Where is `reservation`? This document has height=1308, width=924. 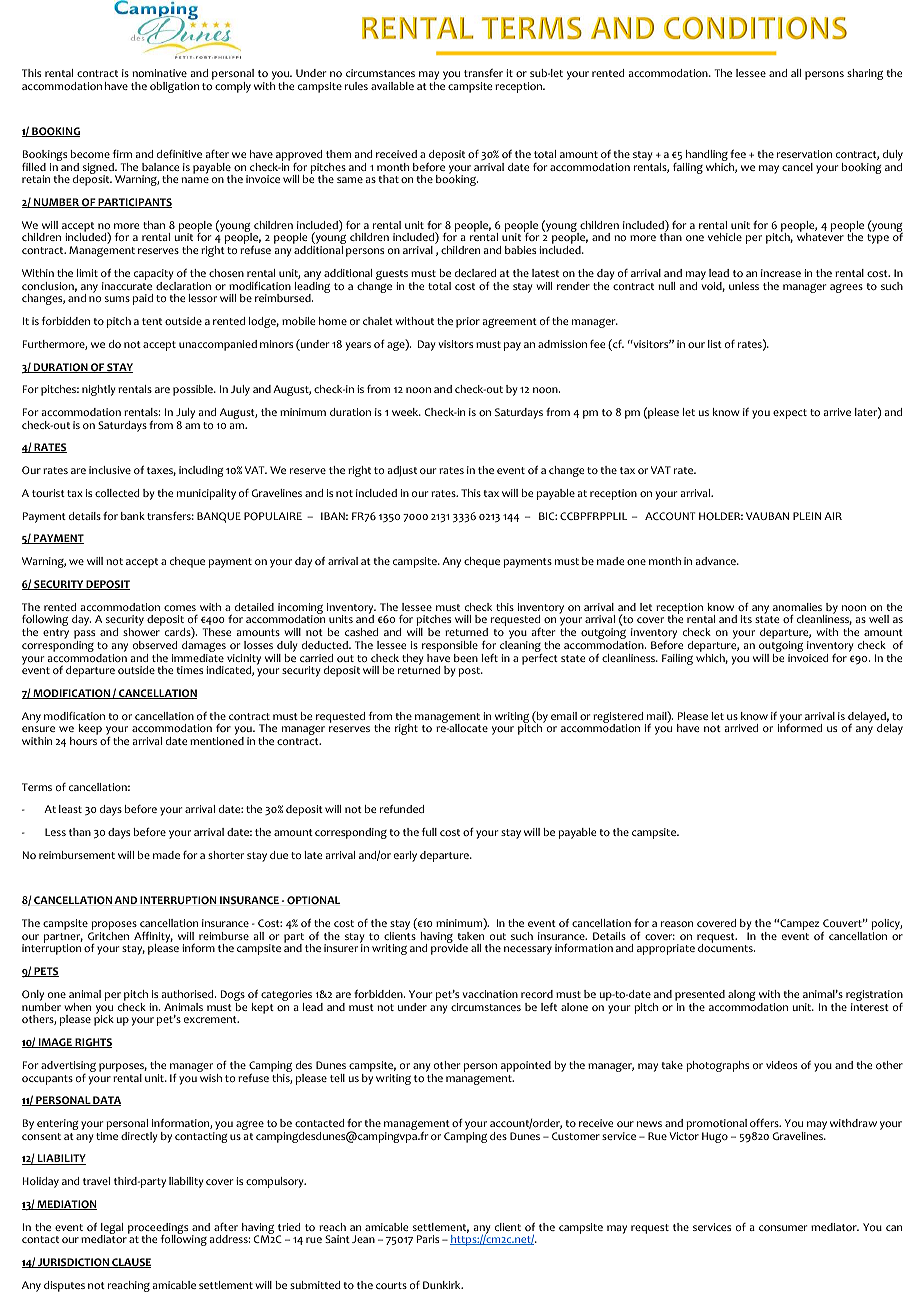 reservation is located at coordinates (804, 154).
